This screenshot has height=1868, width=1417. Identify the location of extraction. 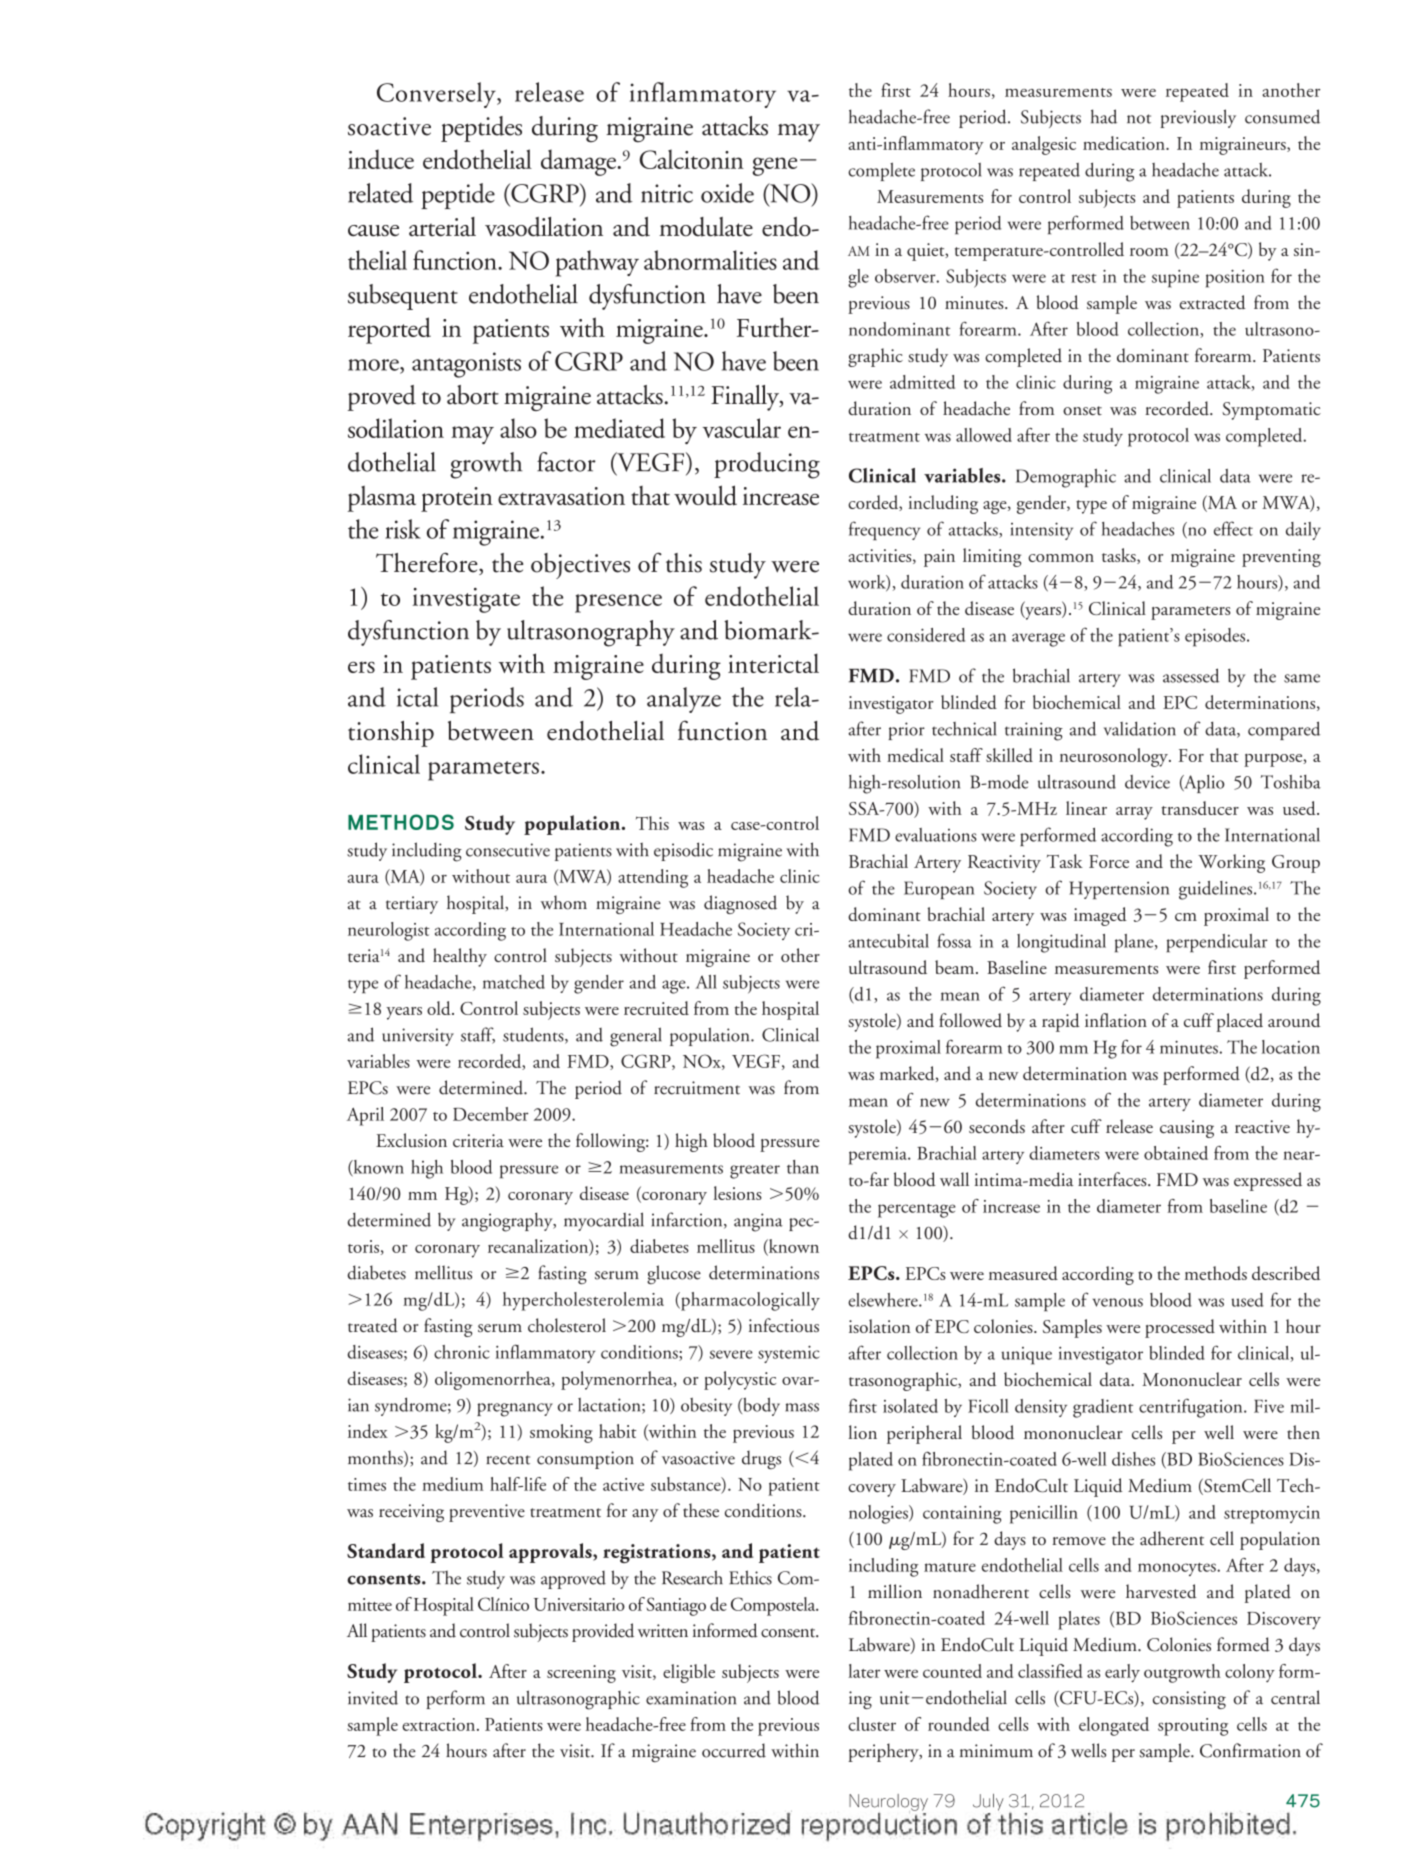
(440, 1724).
